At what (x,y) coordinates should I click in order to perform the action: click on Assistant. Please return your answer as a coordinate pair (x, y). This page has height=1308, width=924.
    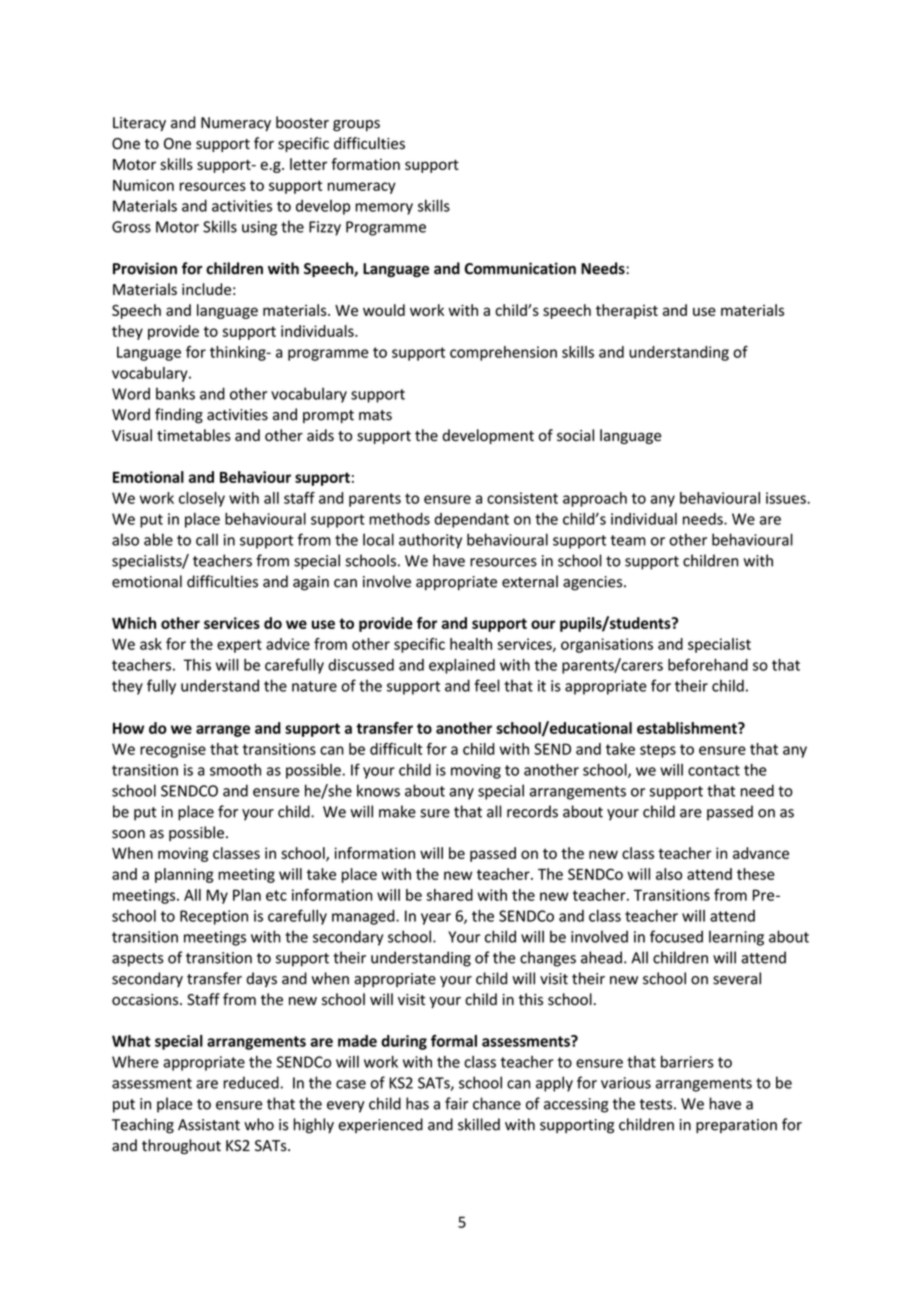
    Looking at the image, I should click on (209, 1125).
